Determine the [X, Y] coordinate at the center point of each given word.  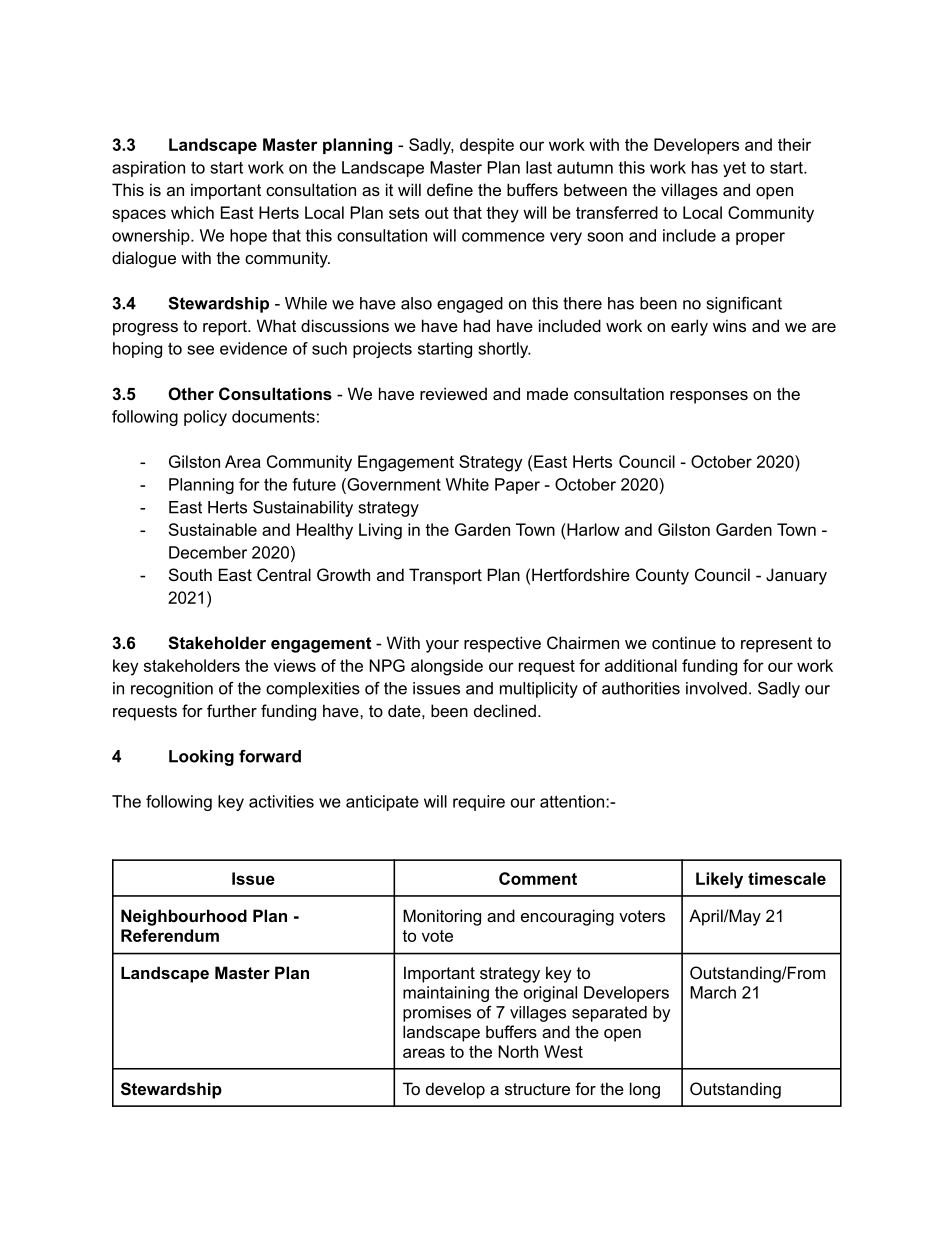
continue [684, 642]
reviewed [453, 393]
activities [281, 801]
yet [734, 169]
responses [709, 397]
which [192, 212]
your [442, 646]
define [450, 189]
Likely [719, 880]
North [518, 1051]
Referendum [170, 935]
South [190, 574]
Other [191, 393]
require [479, 803]
